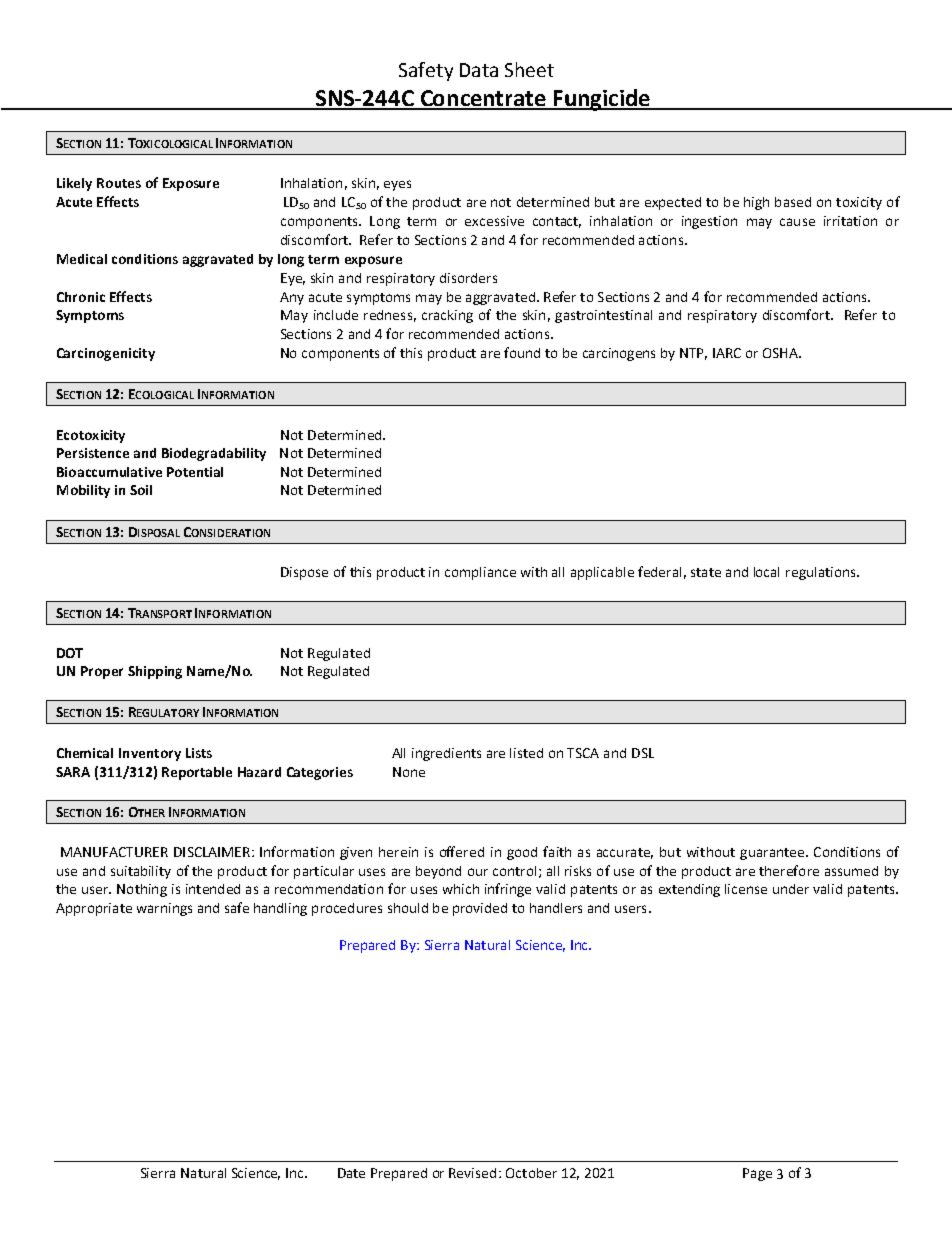 This screenshot has width=952, height=1233. Describe the element at coordinates (483, 99) in the screenshot. I see `Concentrate` at that location.
